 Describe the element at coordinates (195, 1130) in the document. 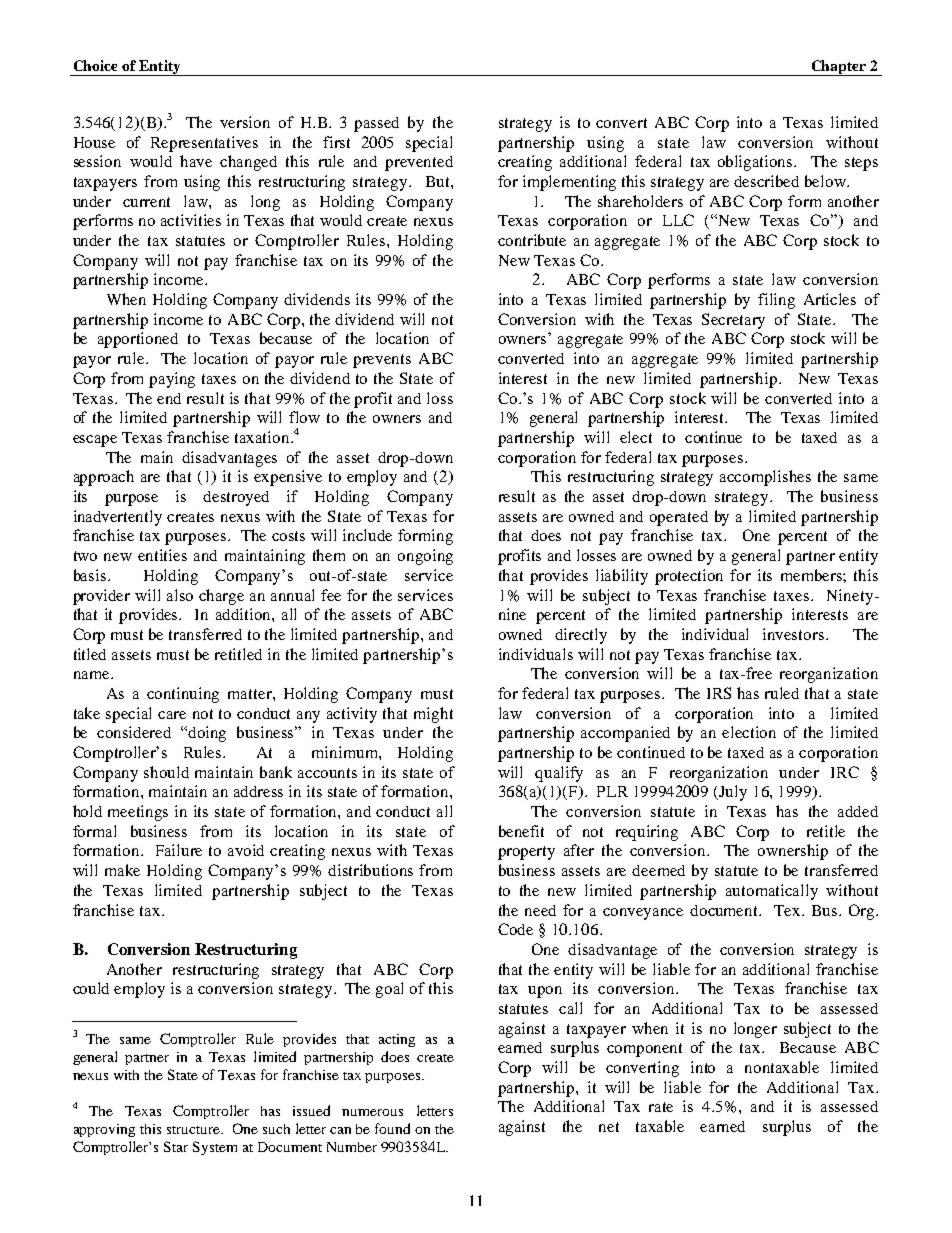

I see `structure` at that location.
